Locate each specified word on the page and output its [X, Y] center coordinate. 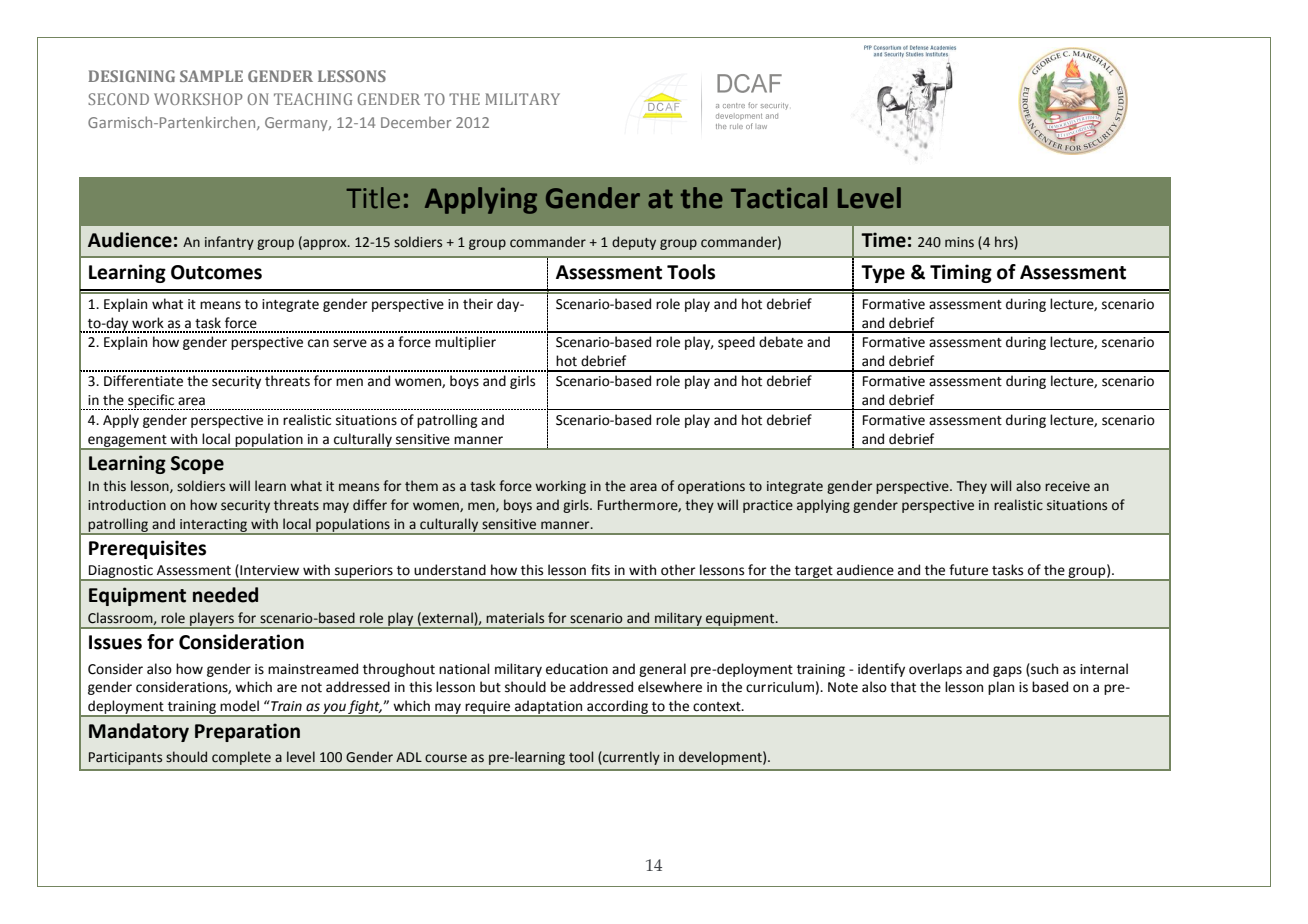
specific [151, 402]
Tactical [779, 198]
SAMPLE [211, 76]
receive [1067, 486]
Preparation [247, 732]
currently [630, 758]
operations [711, 487]
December [416, 122]
